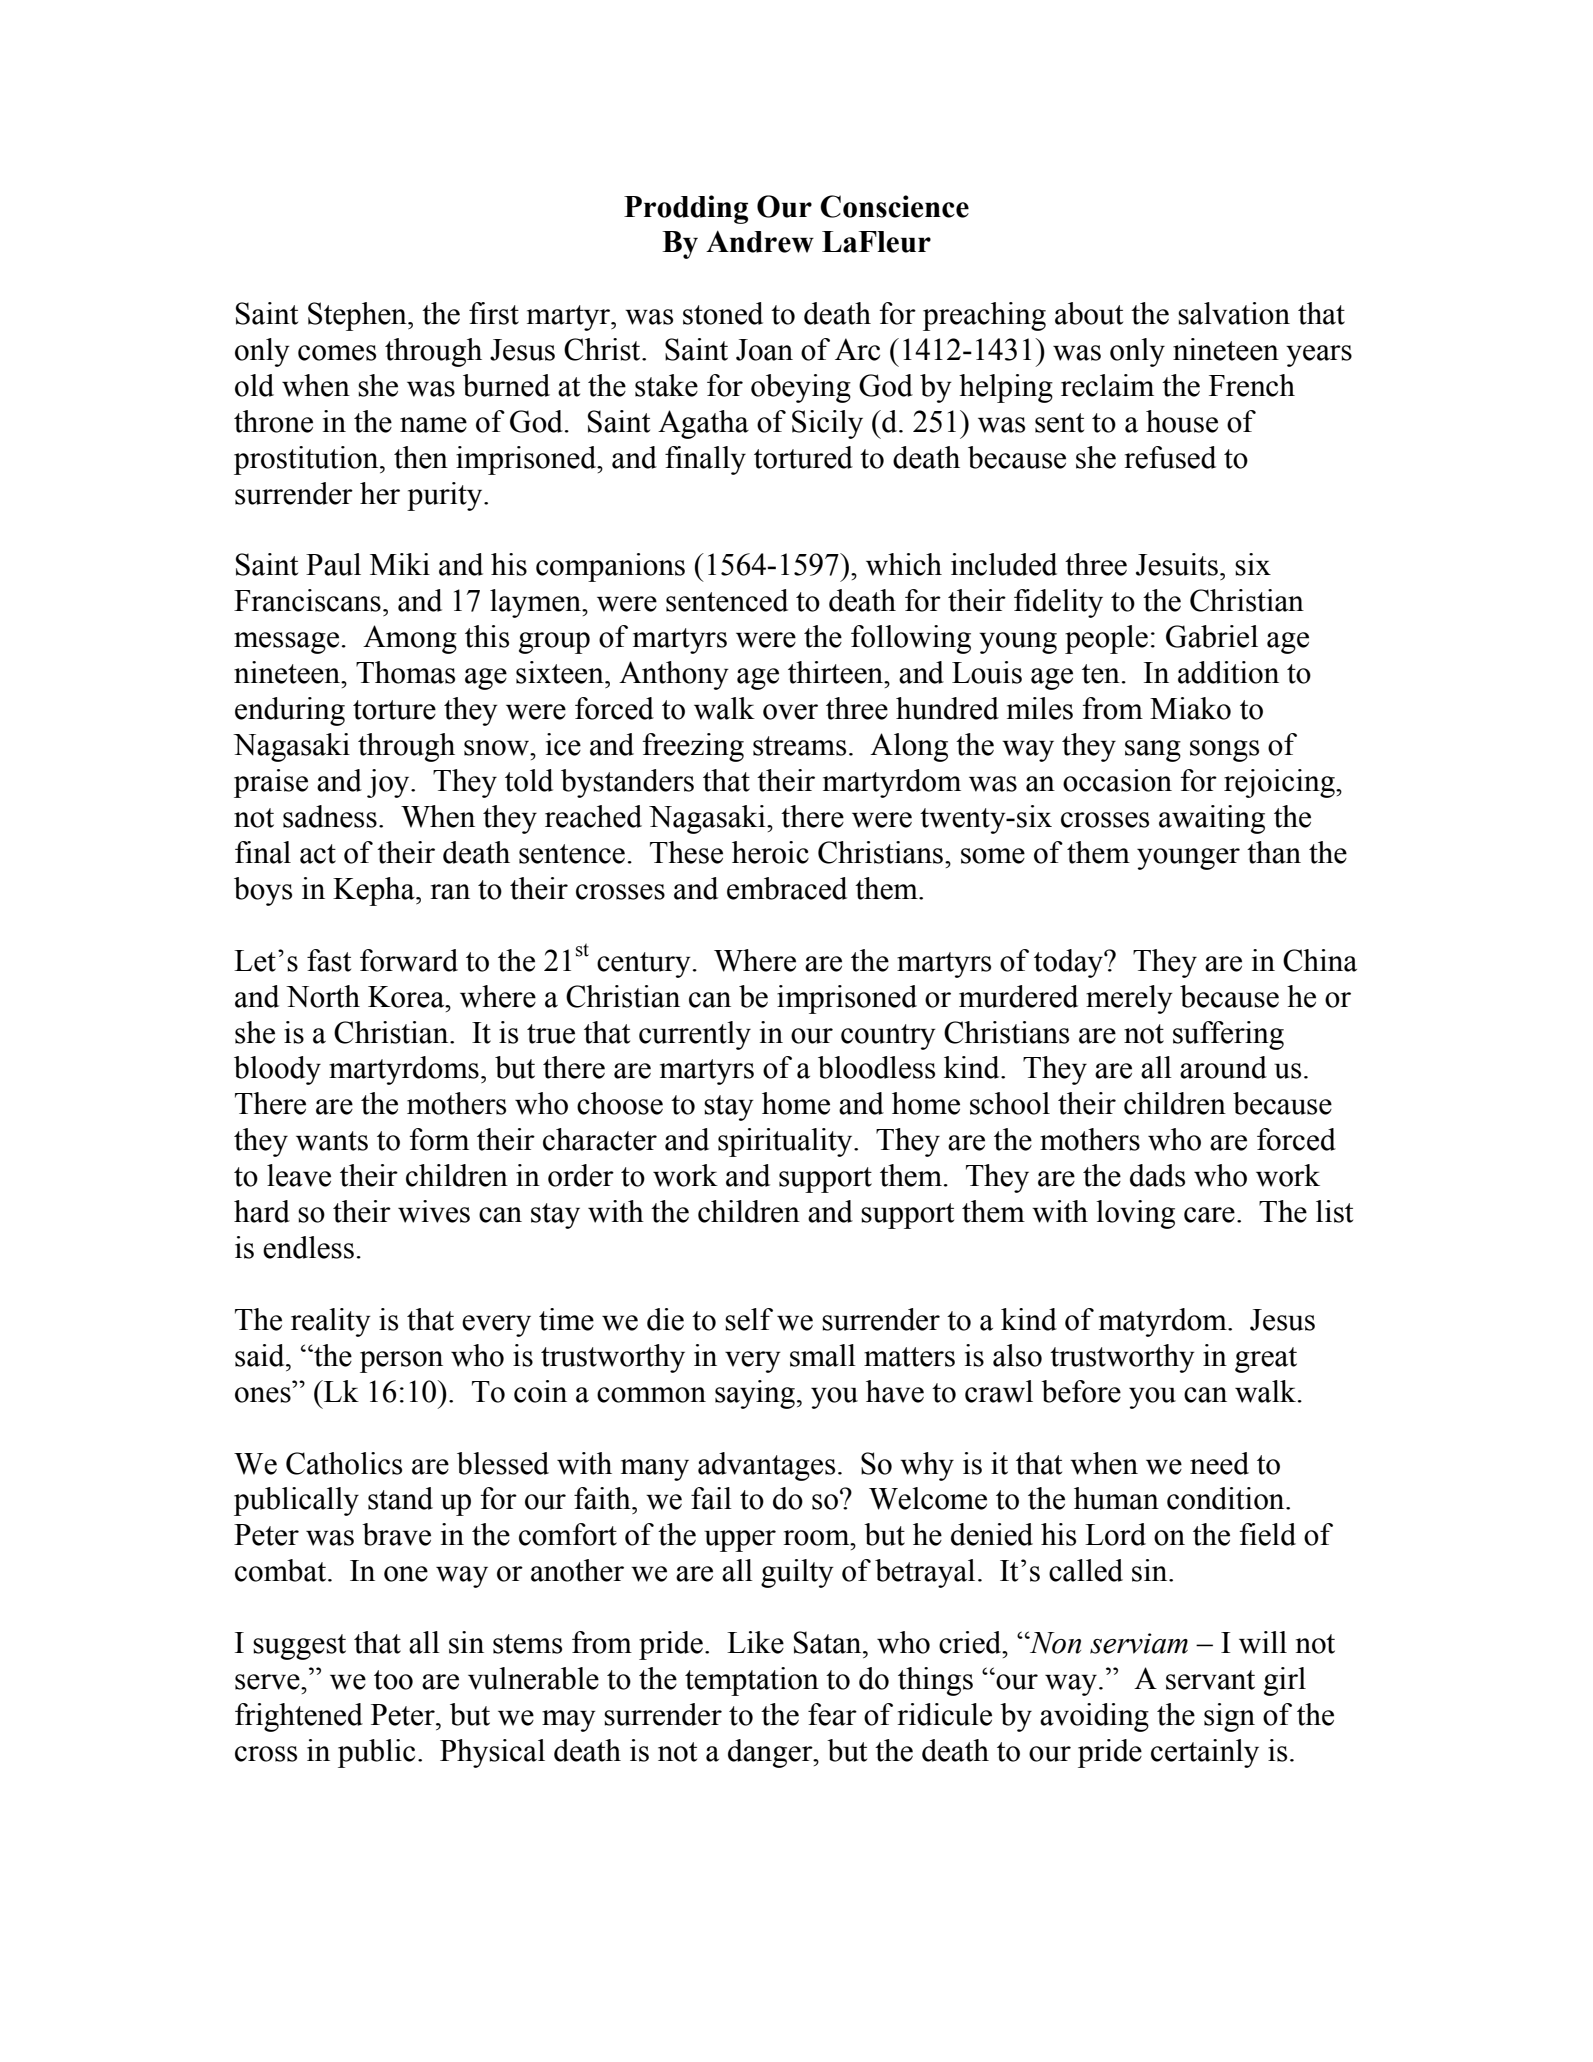 The image size is (1593, 2062). I want to click on Stephen, so click(358, 316).
